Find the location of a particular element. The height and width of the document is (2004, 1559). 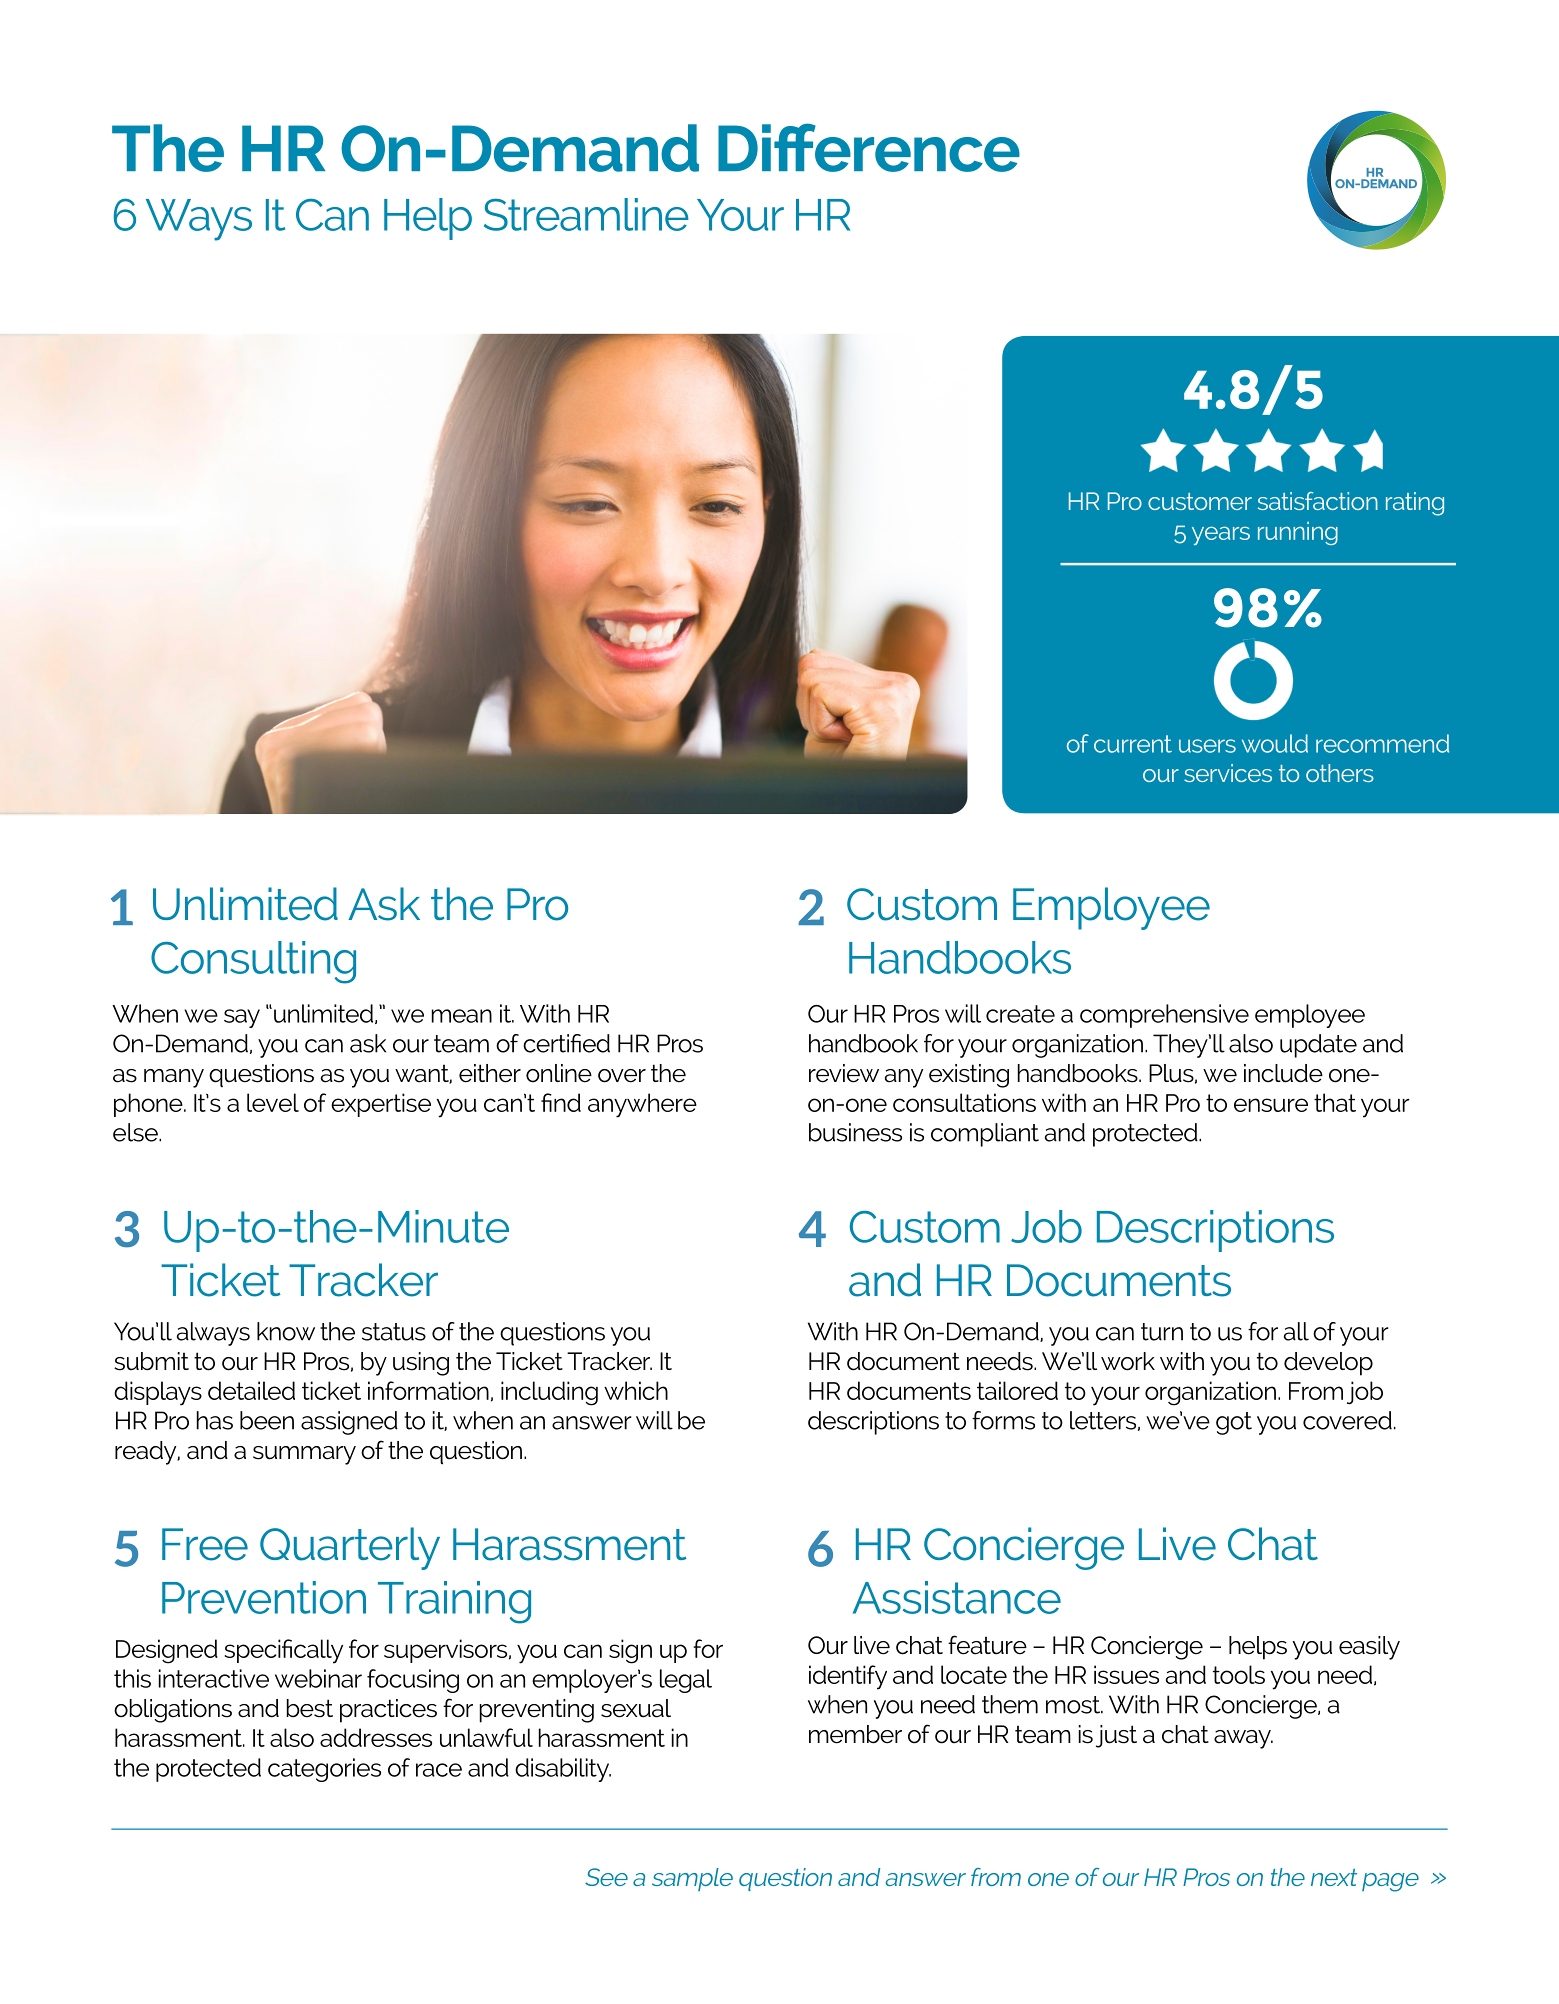

ensure is located at coordinates (1271, 1105).
